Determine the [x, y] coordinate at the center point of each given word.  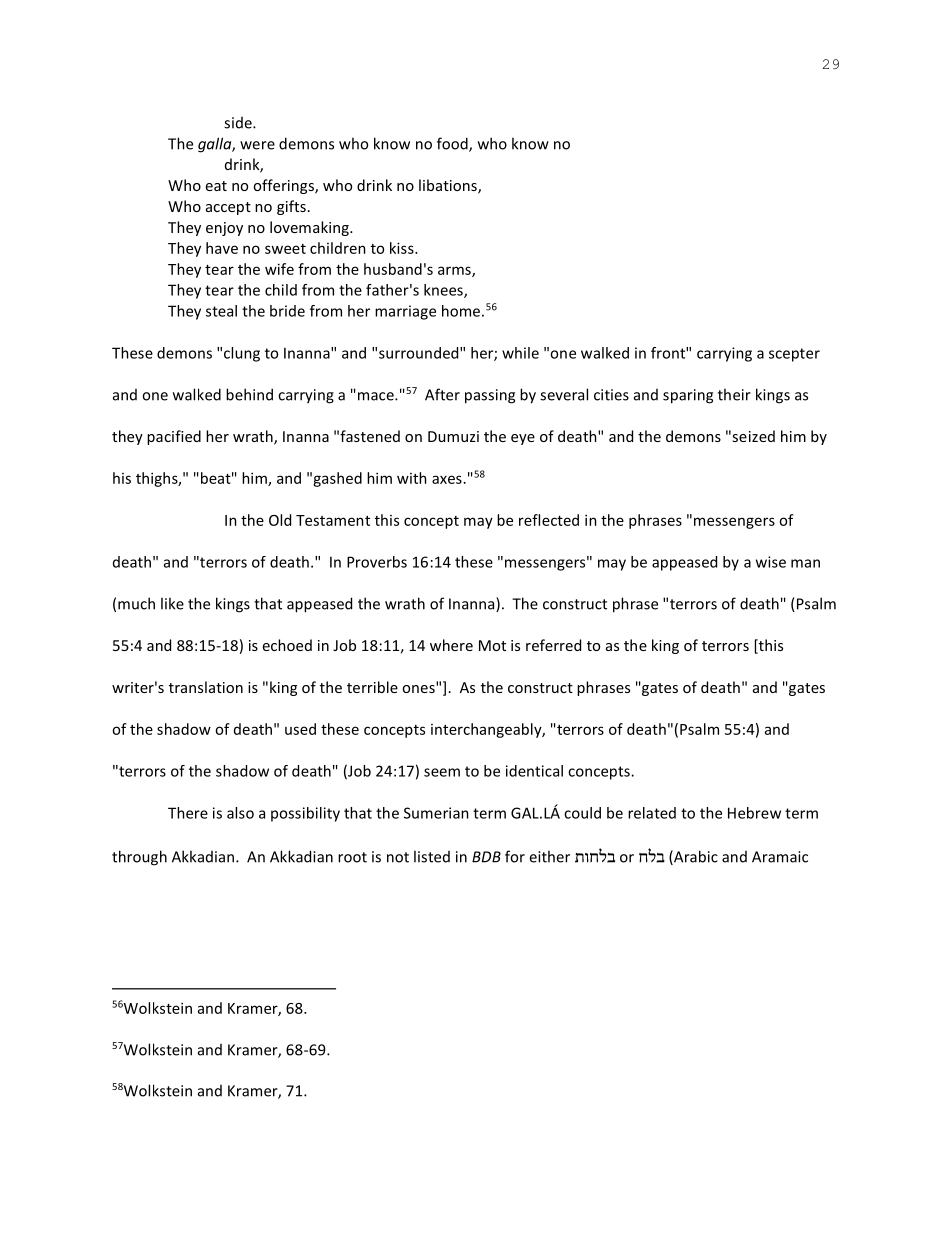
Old [280, 520]
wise [771, 562]
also [240, 813]
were [257, 145]
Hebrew [754, 813]
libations [449, 186]
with [412, 478]
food [453, 144]
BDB [486, 857]
